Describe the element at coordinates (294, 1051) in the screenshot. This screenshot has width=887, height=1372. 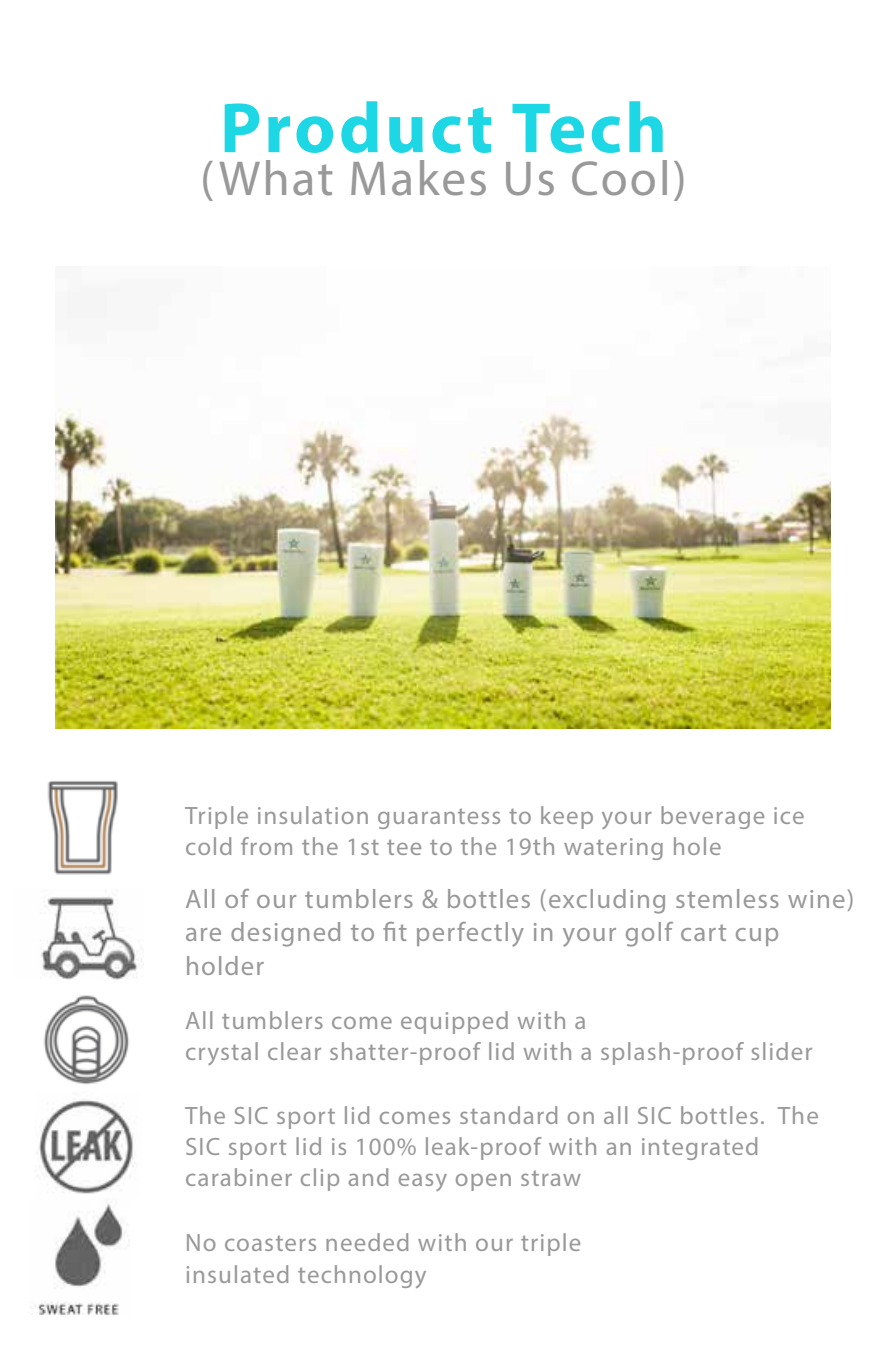
I see `clear` at that location.
